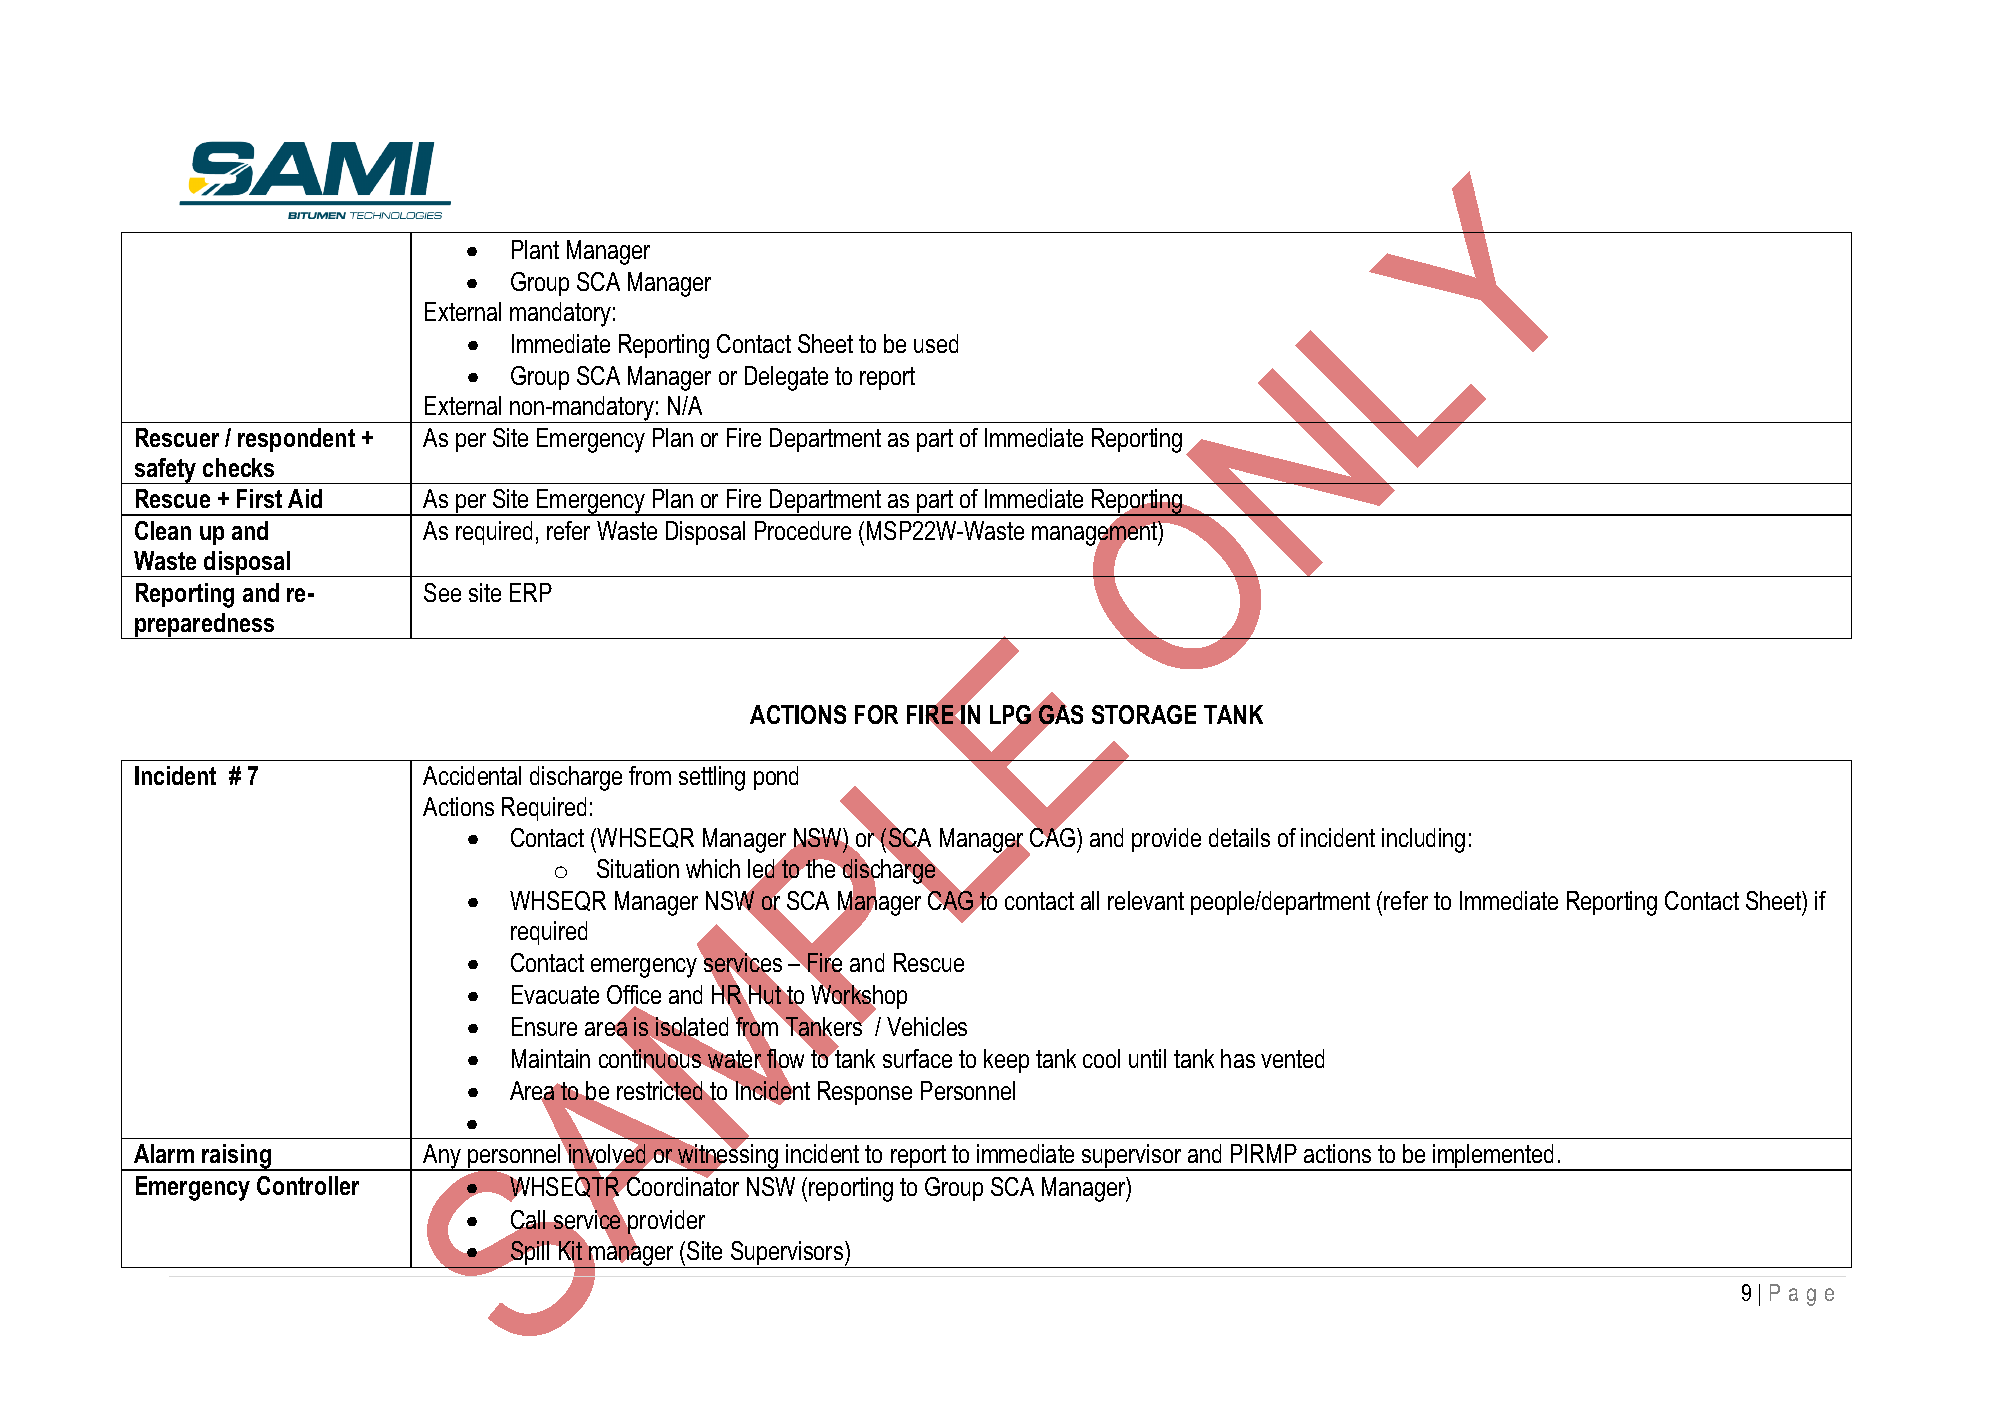 Image resolution: width=2015 pixels, height=1425 pixels. Describe the element at coordinates (786, 378) in the page. I see `Delegate` at that location.
